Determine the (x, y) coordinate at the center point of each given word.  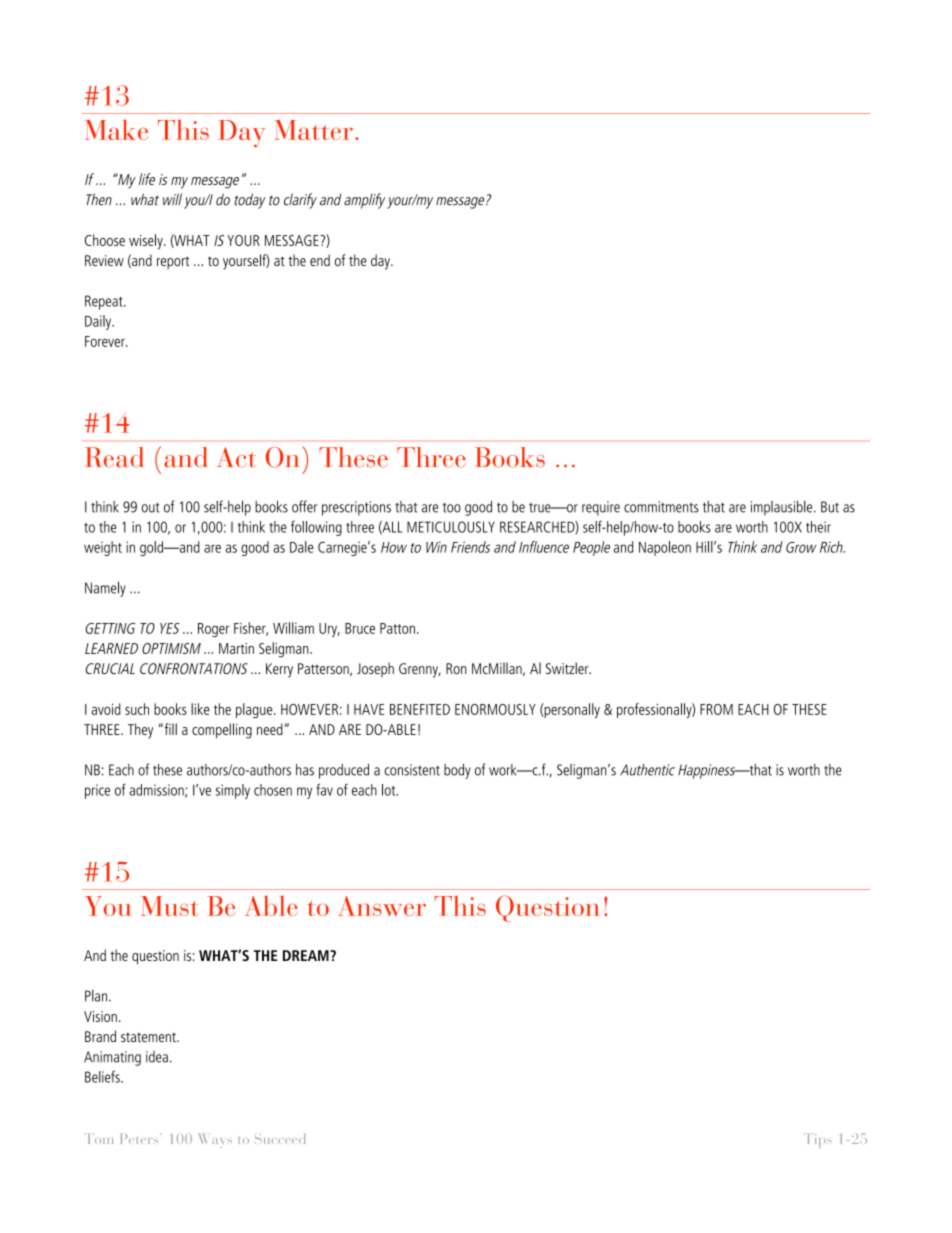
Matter (313, 130)
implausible (783, 508)
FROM (716, 709)
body (457, 771)
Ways (215, 1140)
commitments (661, 507)
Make (116, 129)
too (452, 507)
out (150, 507)
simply (233, 791)
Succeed (280, 1138)
